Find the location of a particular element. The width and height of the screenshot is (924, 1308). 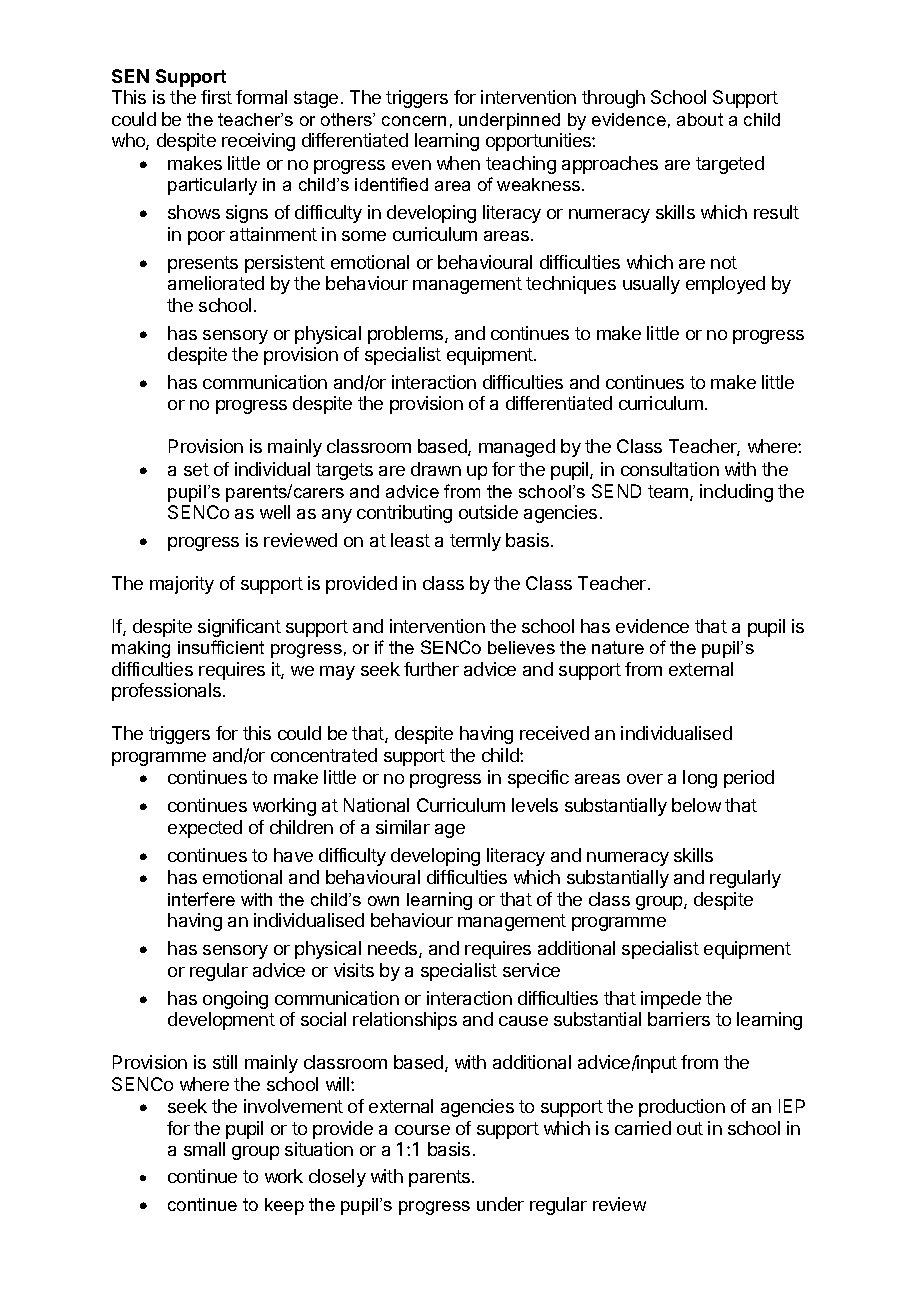

further is located at coordinates (431, 669).
